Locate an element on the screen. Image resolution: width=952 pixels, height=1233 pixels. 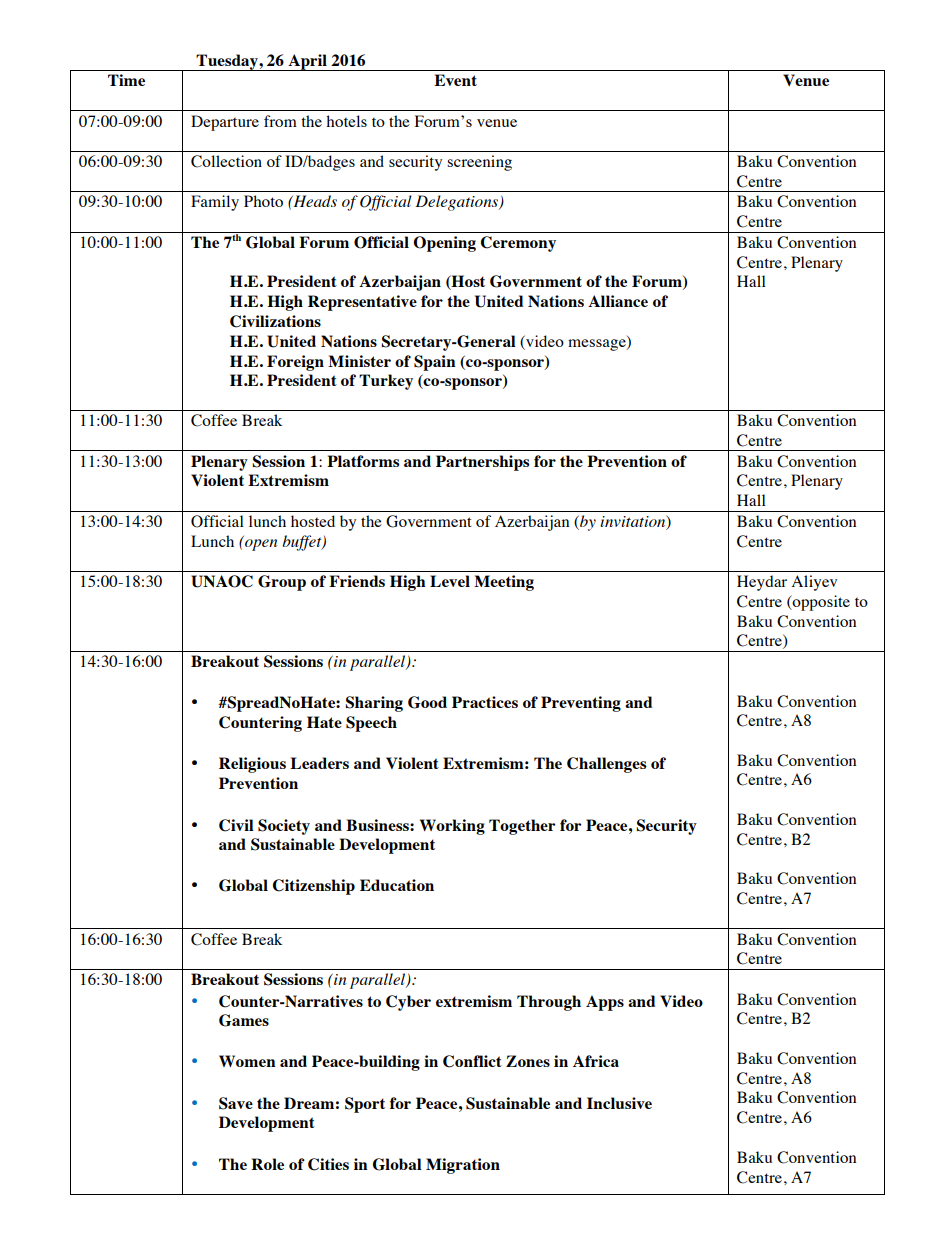
screening is located at coordinates (479, 163).
